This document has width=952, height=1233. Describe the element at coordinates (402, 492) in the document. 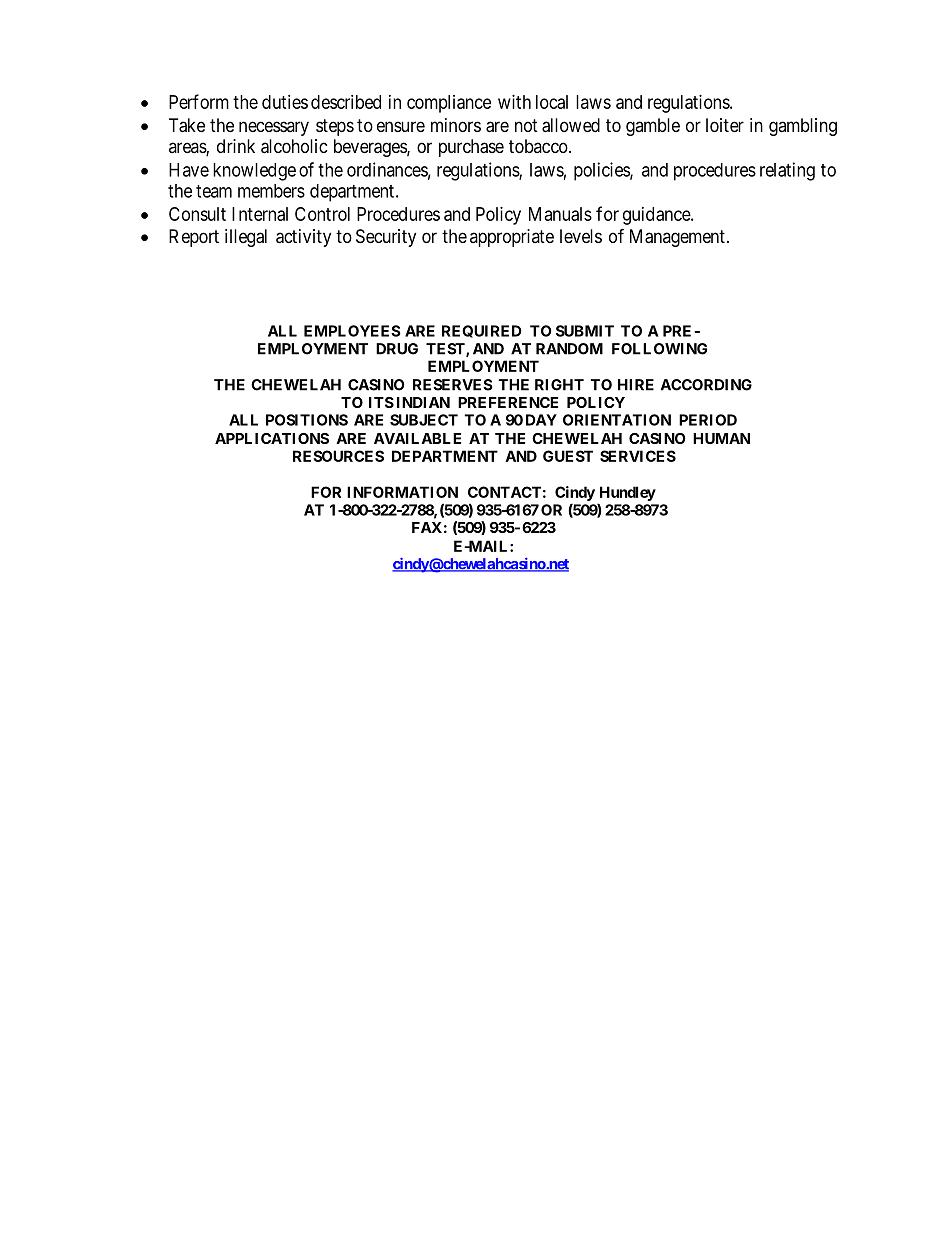

I see `INFORMATION` at that location.
